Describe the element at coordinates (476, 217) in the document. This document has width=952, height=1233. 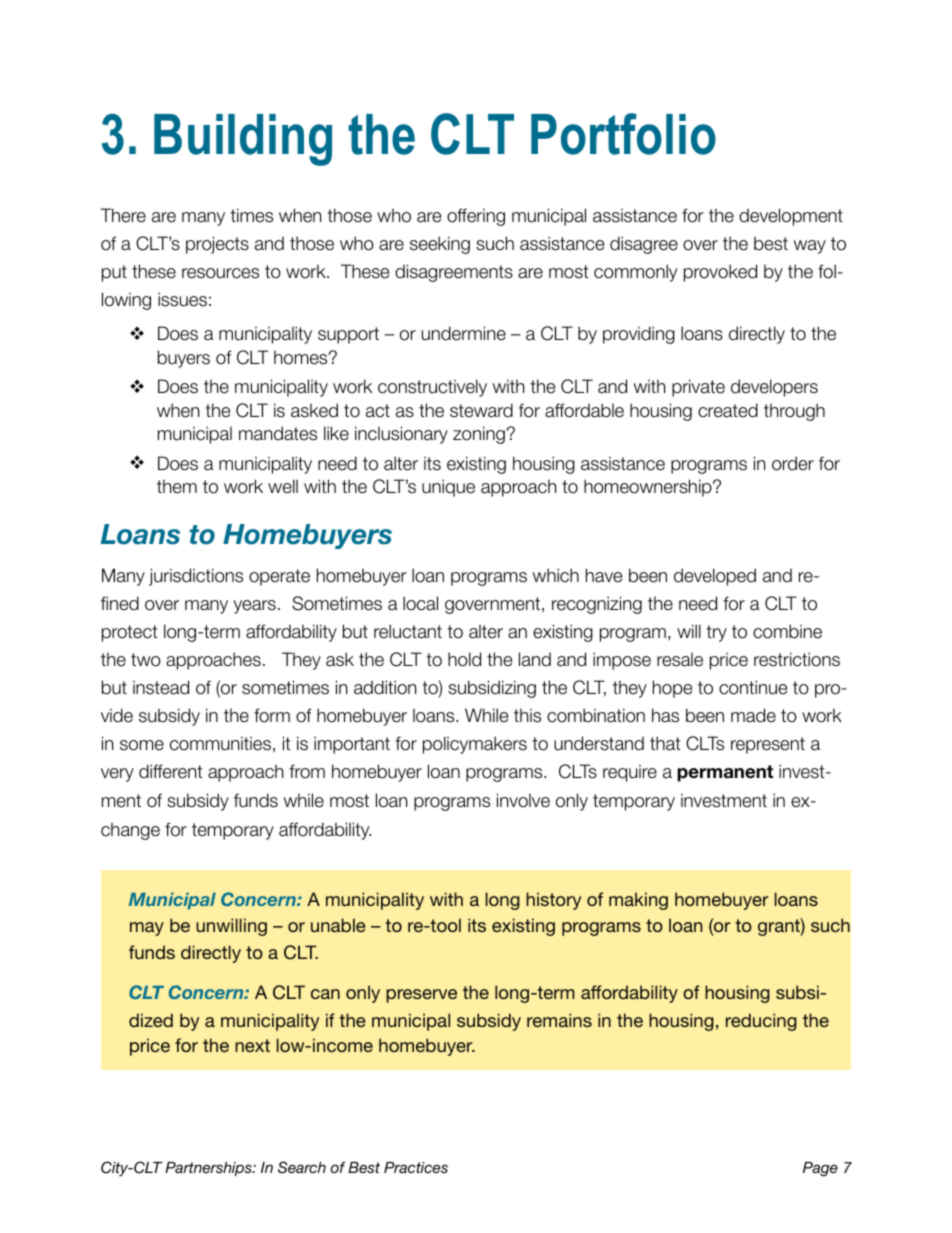
I see `offering` at that location.
